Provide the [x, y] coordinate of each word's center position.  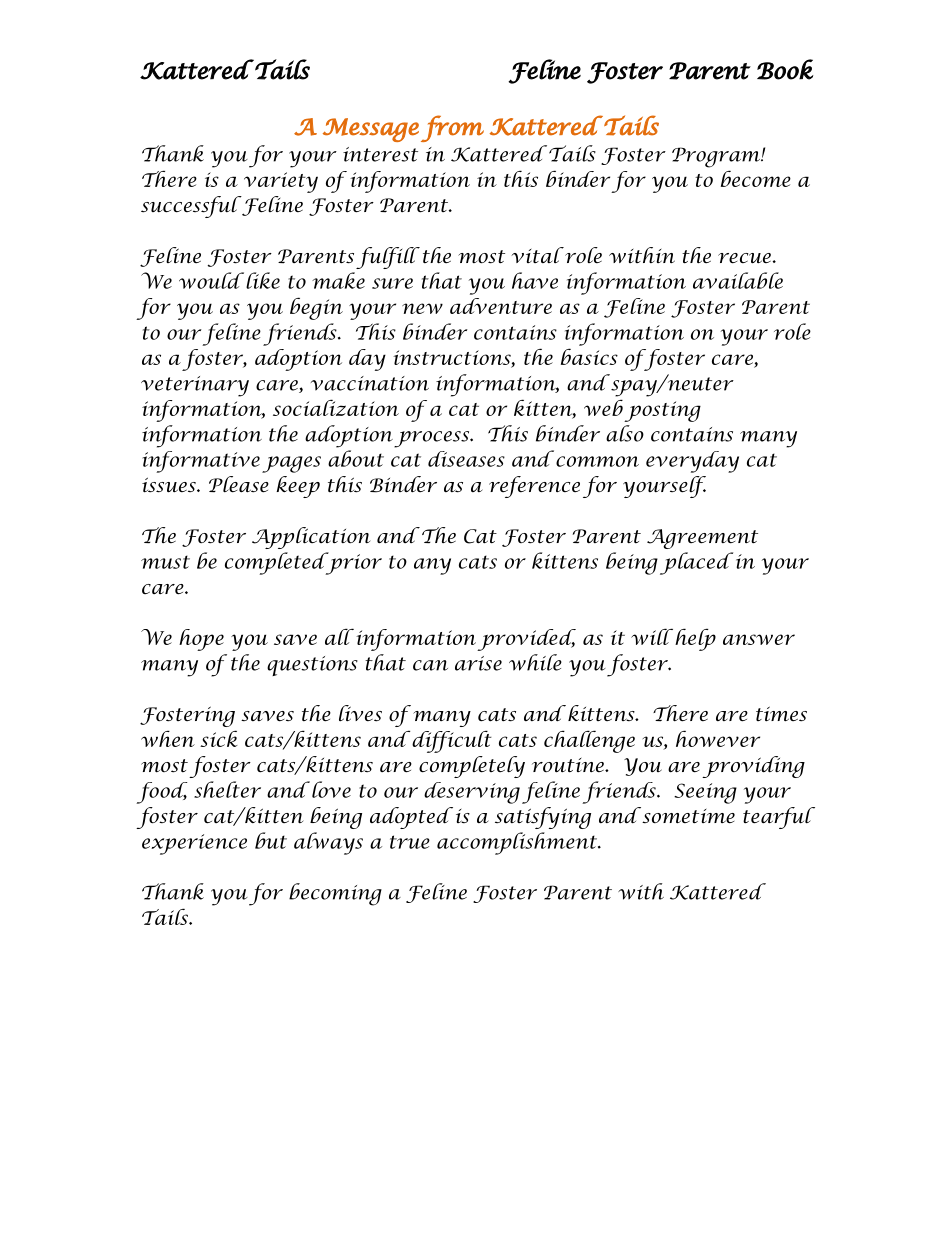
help [695, 639]
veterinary [195, 386]
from [452, 128]
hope [201, 640]
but [271, 840]
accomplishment [518, 843]
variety [281, 182]
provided [526, 640]
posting [662, 411]
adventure [501, 306]
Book [785, 69]
